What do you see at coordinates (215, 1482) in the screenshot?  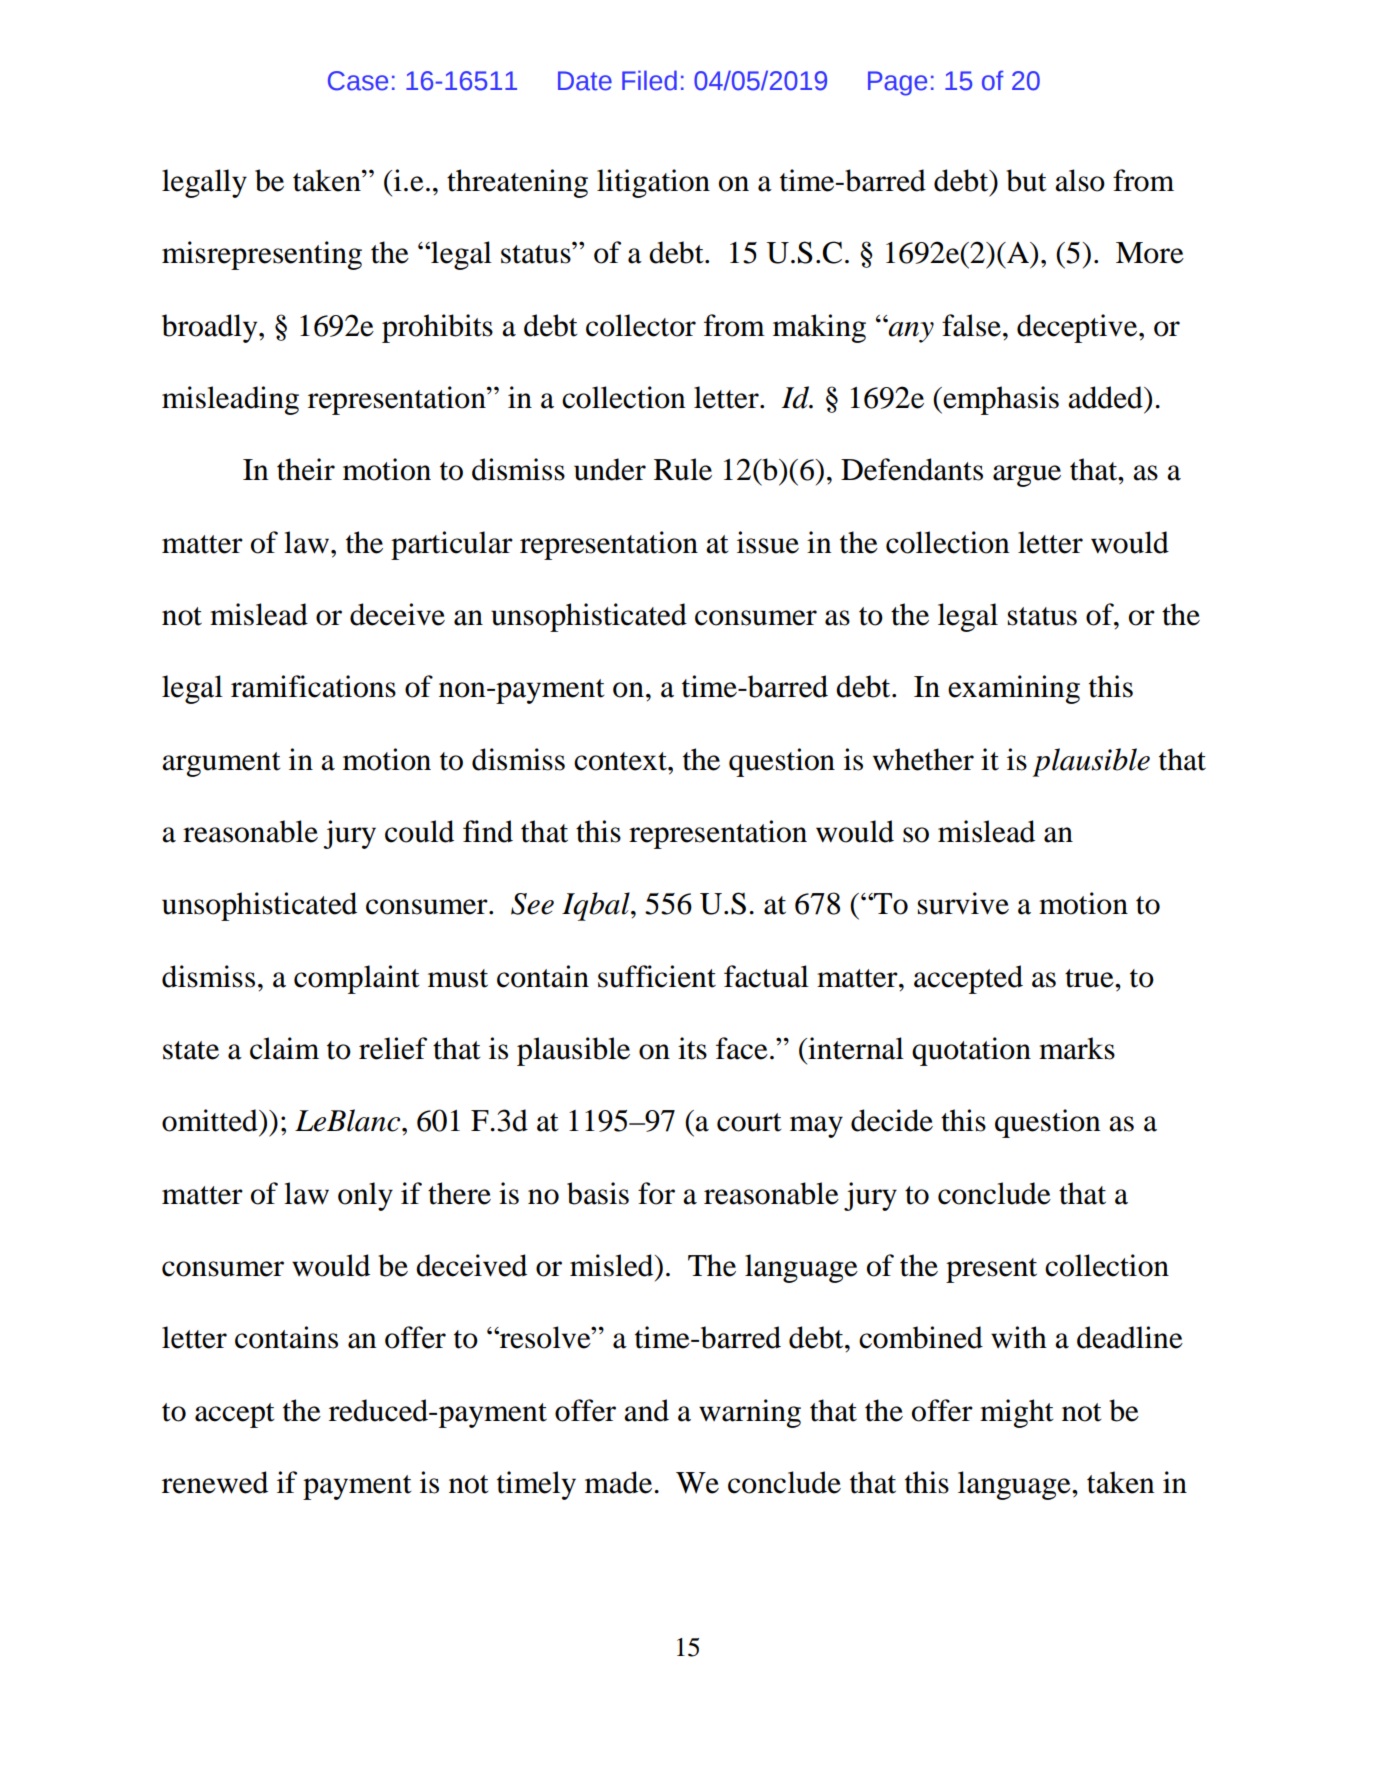 I see `renewed` at bounding box center [215, 1482].
